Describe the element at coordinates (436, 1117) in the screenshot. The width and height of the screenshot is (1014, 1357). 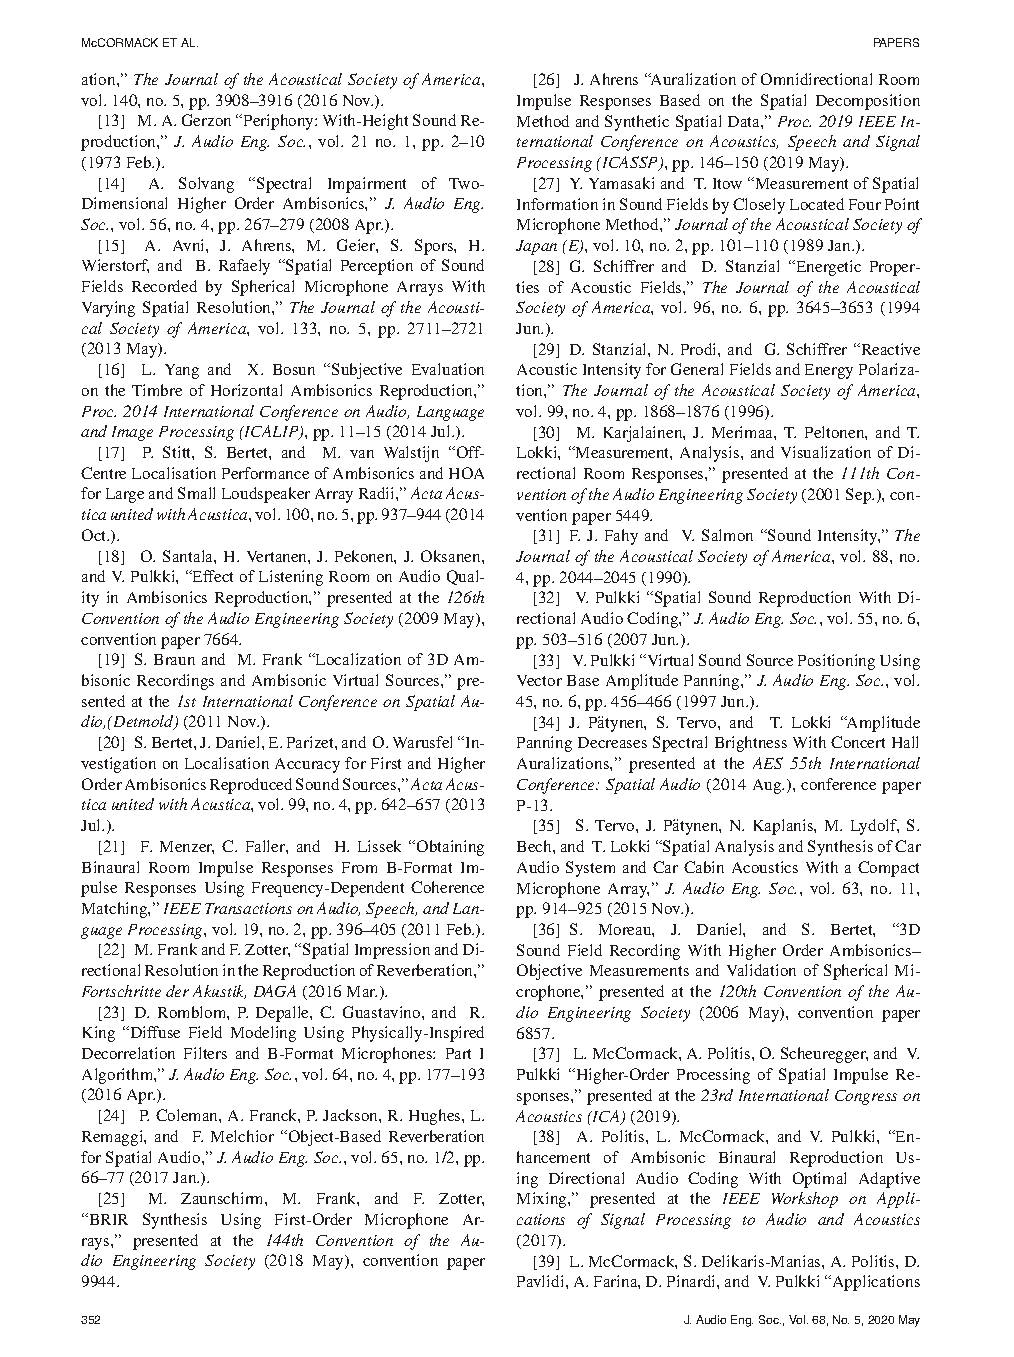
I see `Hughes` at that location.
